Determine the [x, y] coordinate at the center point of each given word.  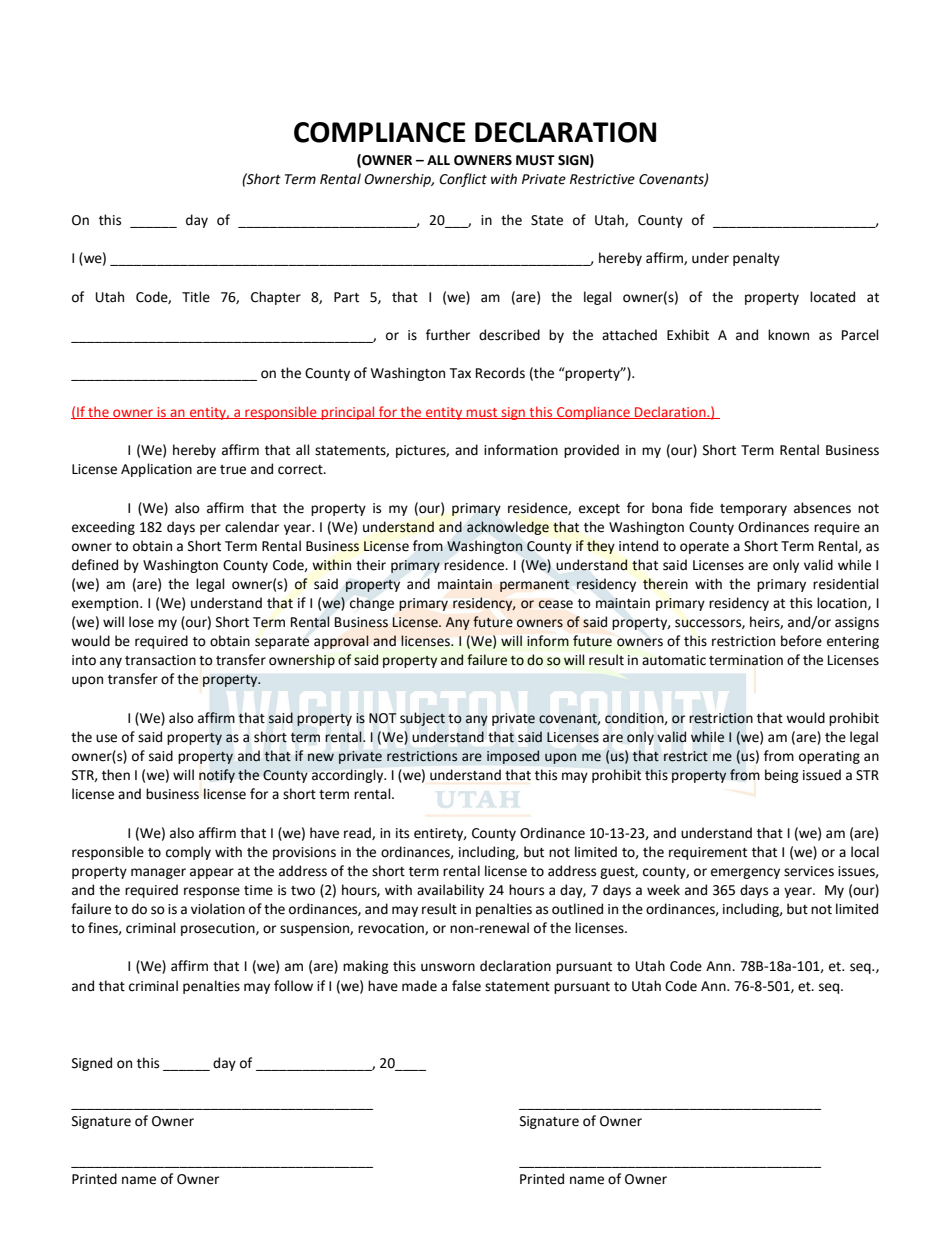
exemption [106, 604]
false [466, 986]
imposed [513, 757]
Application [156, 470]
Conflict [463, 180]
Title [196, 297]
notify [217, 776]
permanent [535, 585]
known [788, 335]
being [782, 776]
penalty [756, 259]
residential [846, 584]
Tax [460, 373]
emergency [745, 873]
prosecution [219, 929]
